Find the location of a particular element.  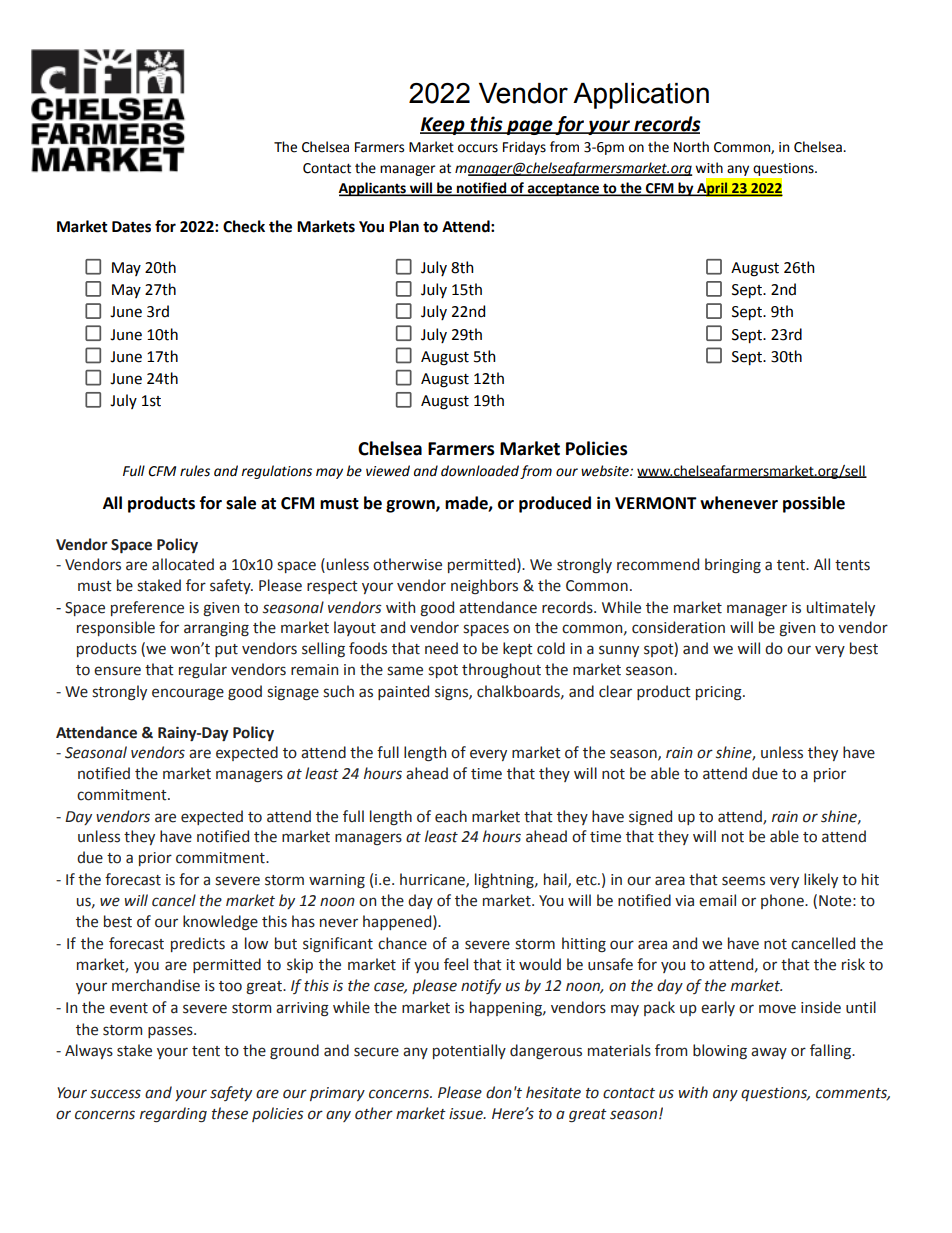

North is located at coordinates (691, 147).
